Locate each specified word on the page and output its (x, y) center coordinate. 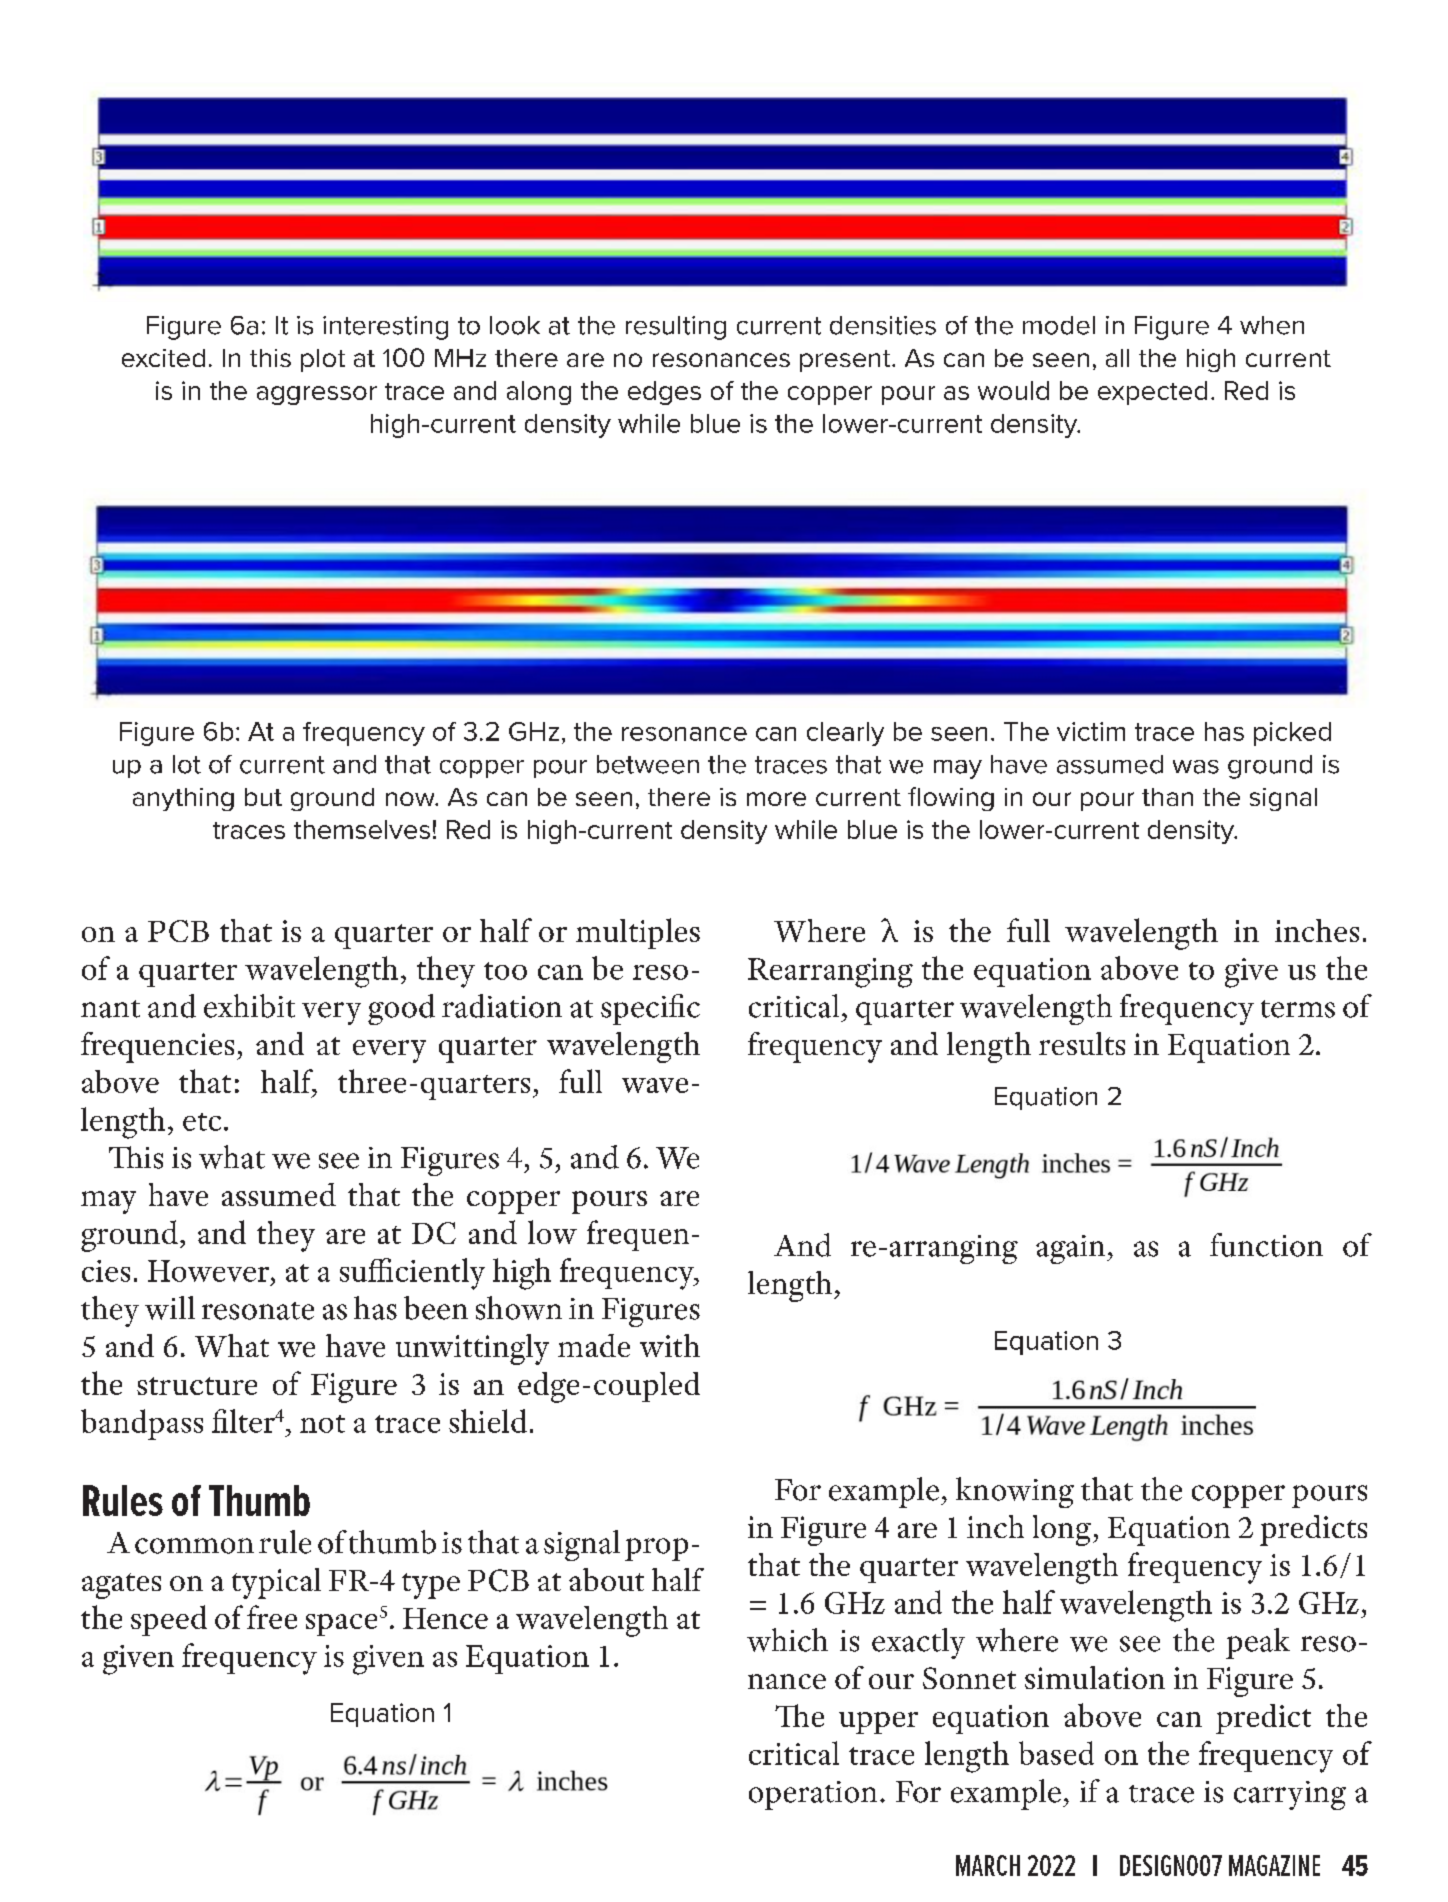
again (1070, 1249)
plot (323, 360)
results (1082, 1043)
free (272, 1617)
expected (1152, 393)
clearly (845, 734)
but (263, 797)
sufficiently (412, 1274)
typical (276, 1583)
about (606, 1579)
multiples (638, 933)
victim (1091, 731)
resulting (676, 328)
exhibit (249, 1006)
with (670, 1345)
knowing (1015, 1492)
